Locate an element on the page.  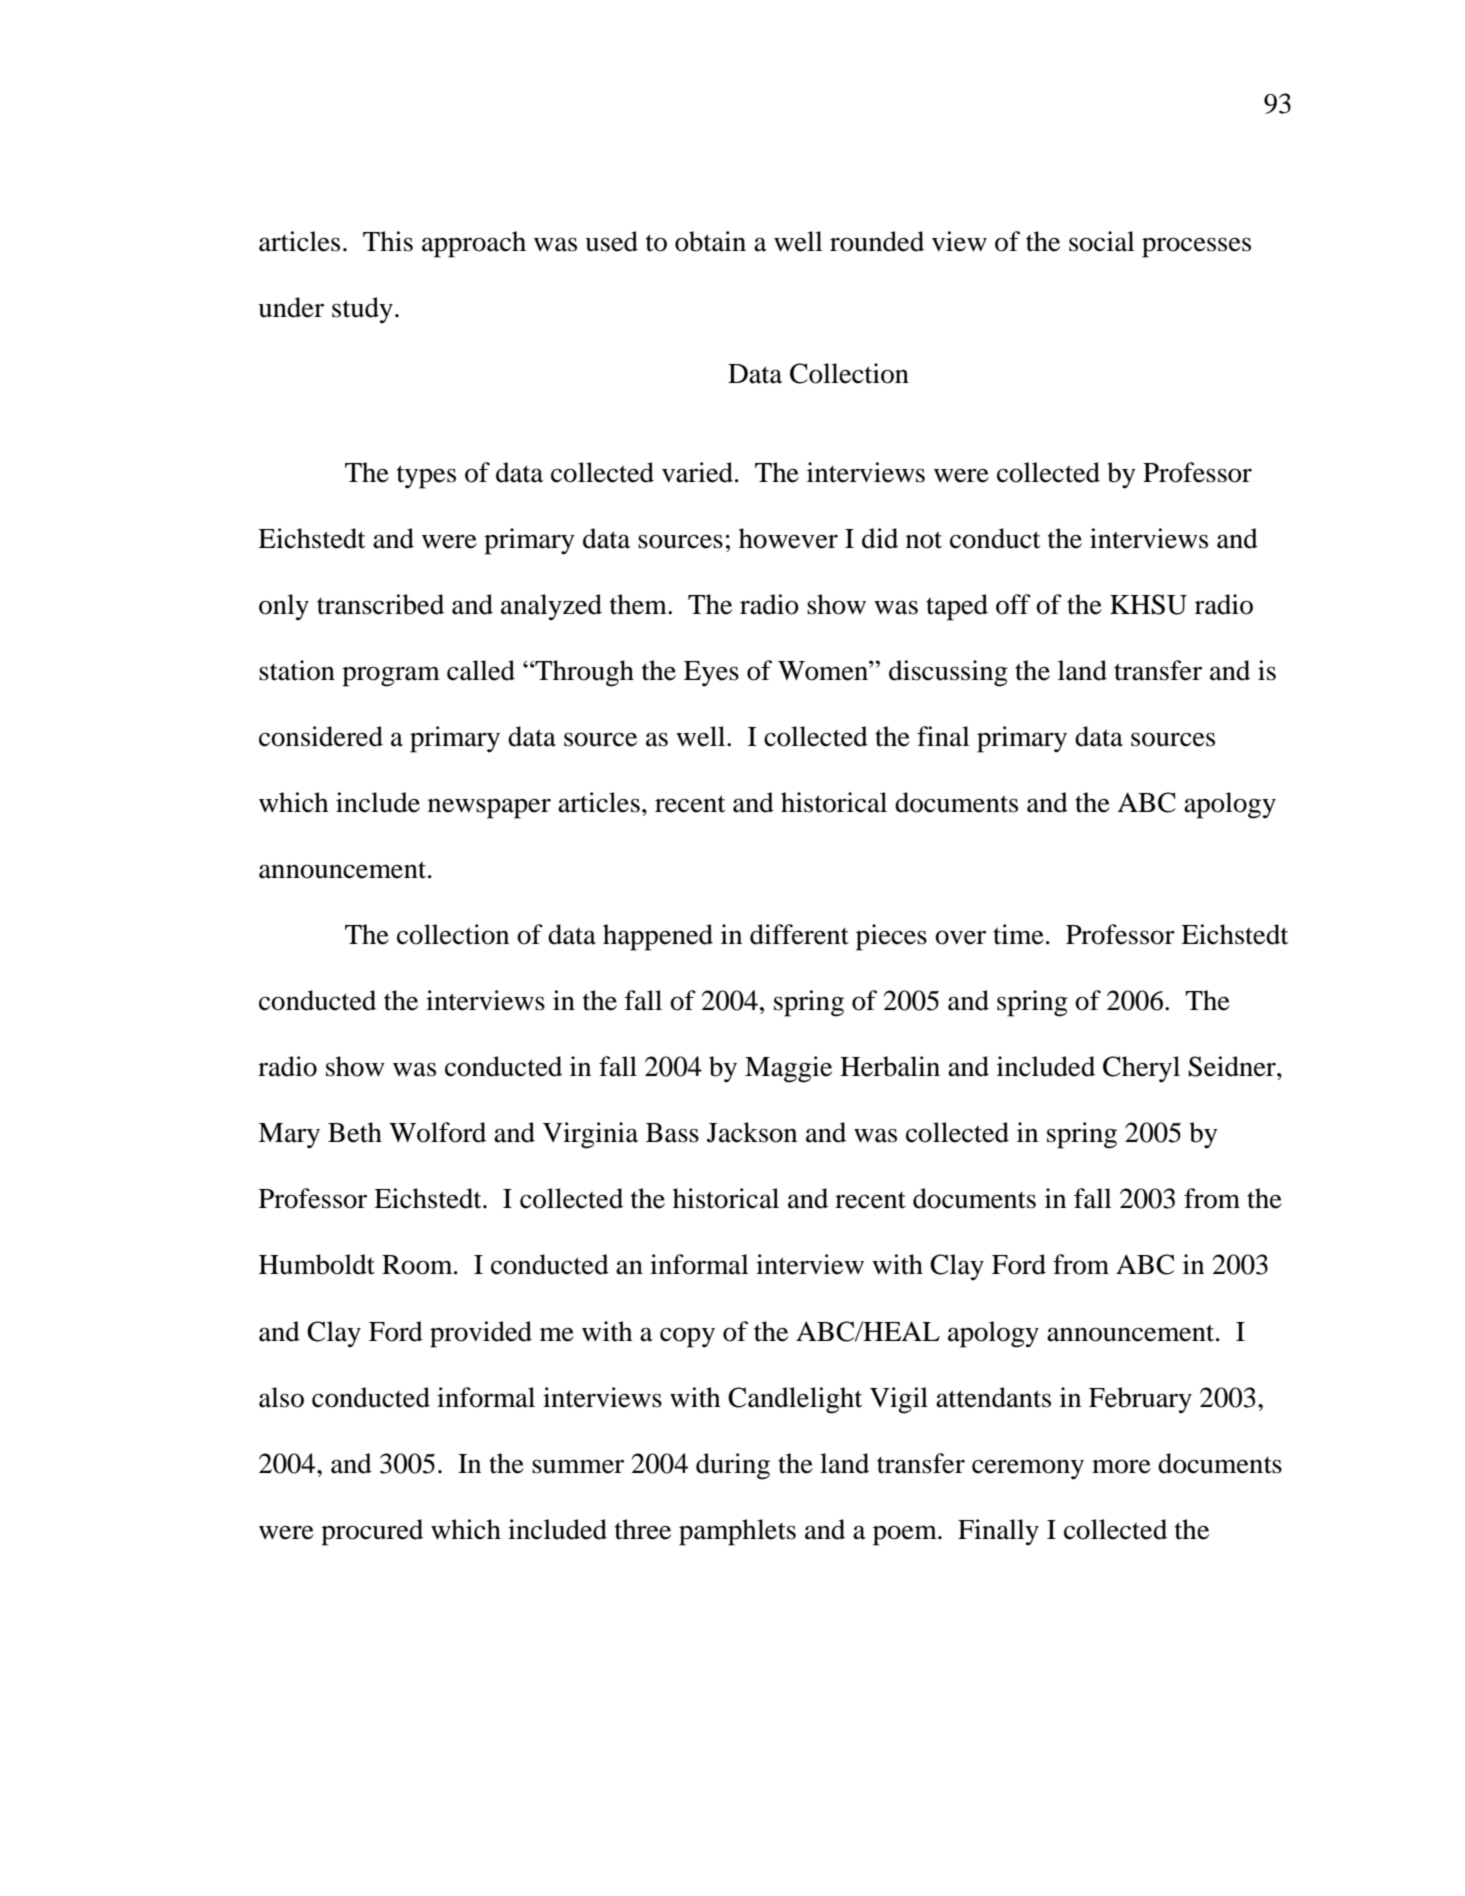
newspaper is located at coordinates (489, 808).
